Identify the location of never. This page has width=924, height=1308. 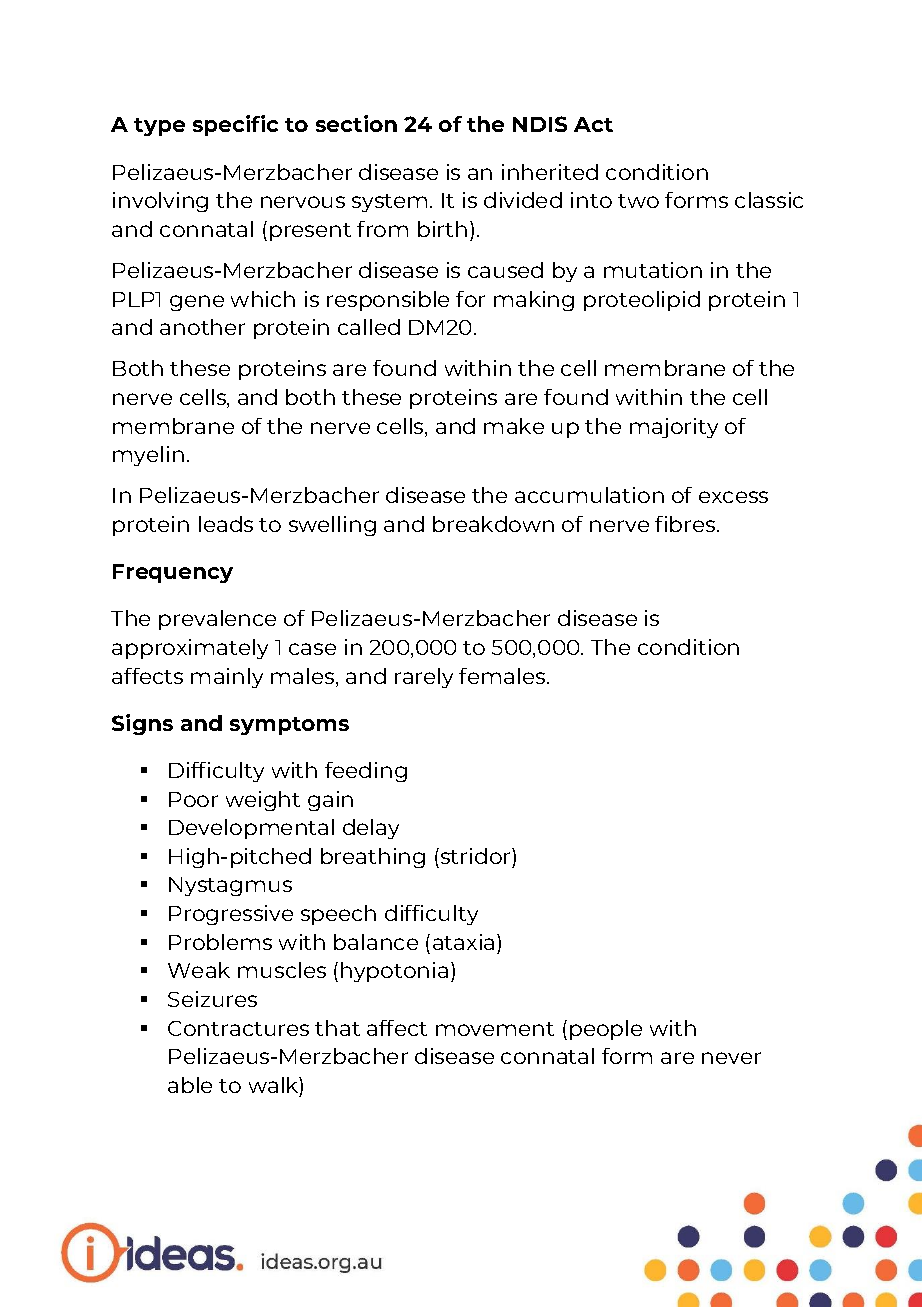
(731, 1058).
